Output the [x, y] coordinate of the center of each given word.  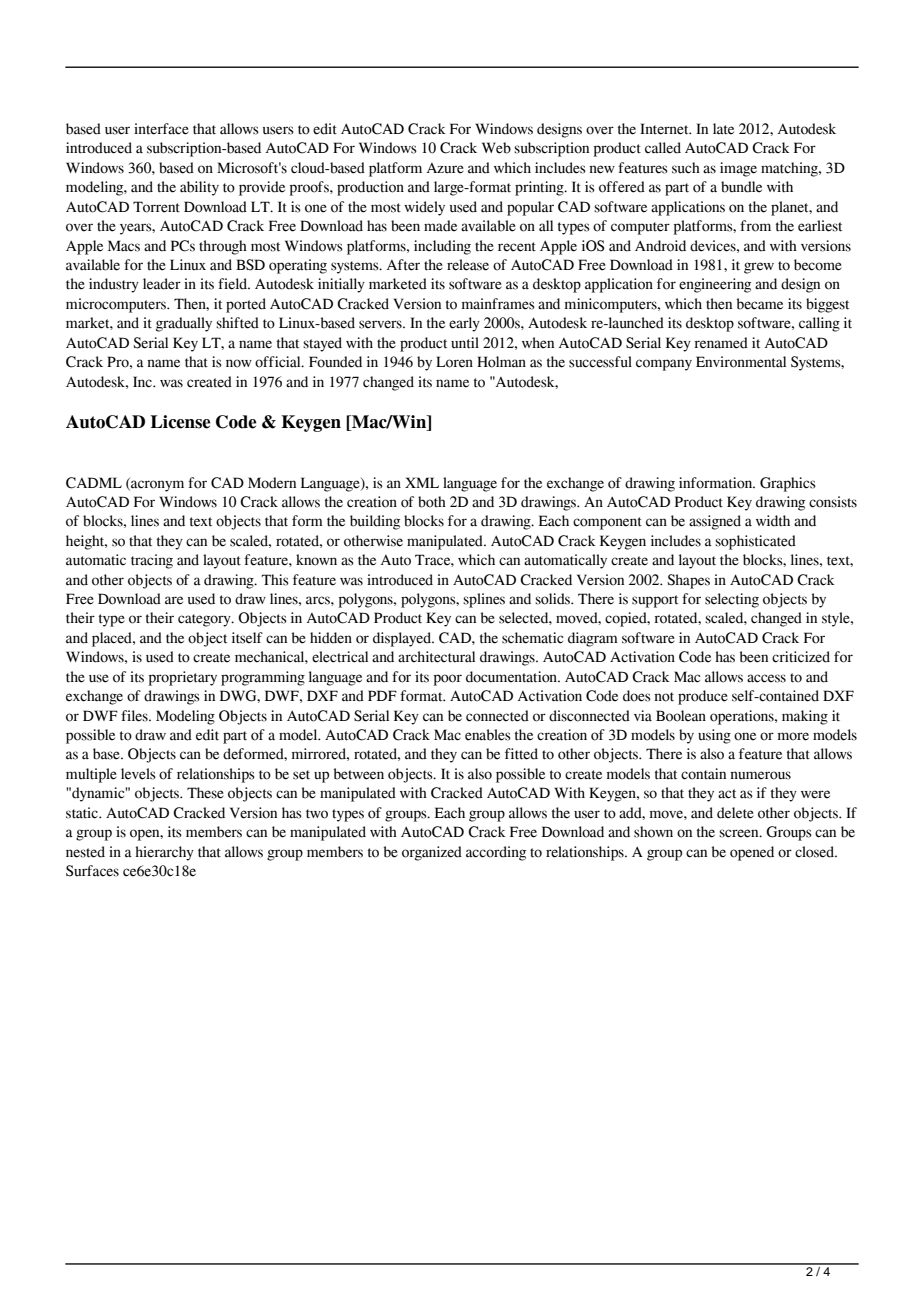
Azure [445, 168]
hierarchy [164, 853]
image [738, 169]
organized [432, 853]
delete [735, 813]
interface [161, 129]
